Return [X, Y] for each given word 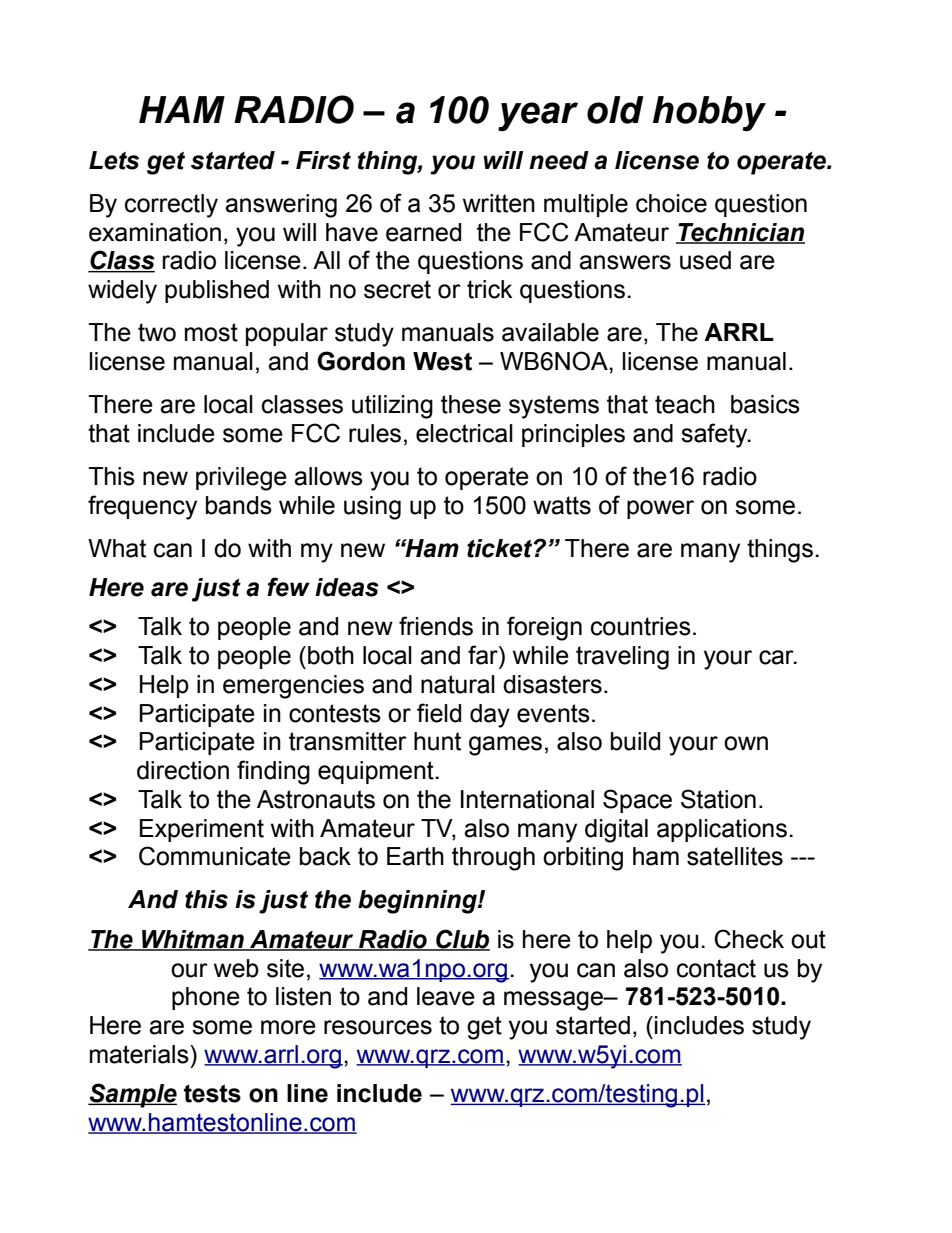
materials [140, 1054]
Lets [114, 160]
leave [446, 996]
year [538, 116]
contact [716, 968]
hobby [709, 113]
